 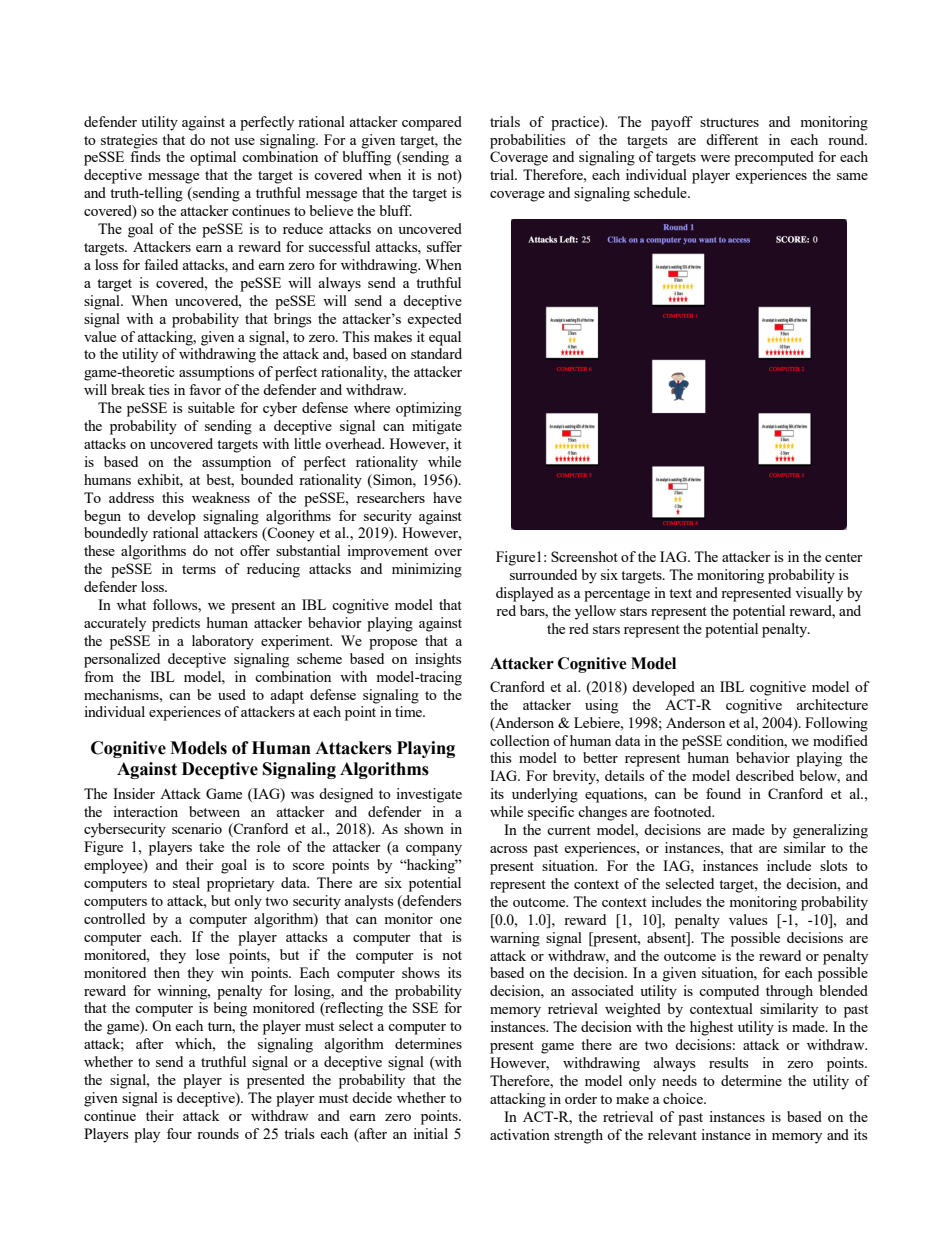 What do you see at coordinates (432, 123) in the page?
I see `compared` at bounding box center [432, 123].
